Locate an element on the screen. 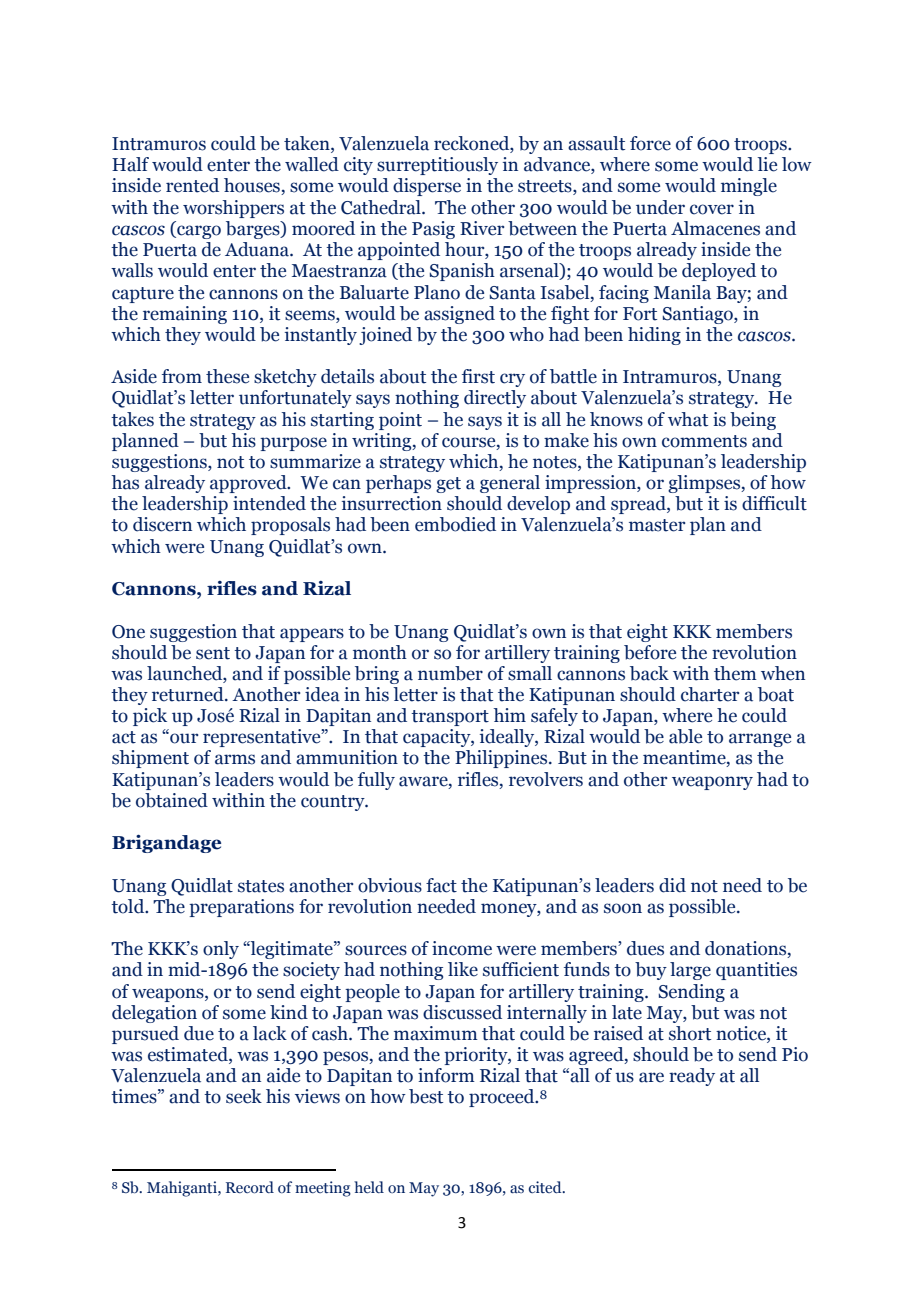  what is located at coordinates (688, 419).
